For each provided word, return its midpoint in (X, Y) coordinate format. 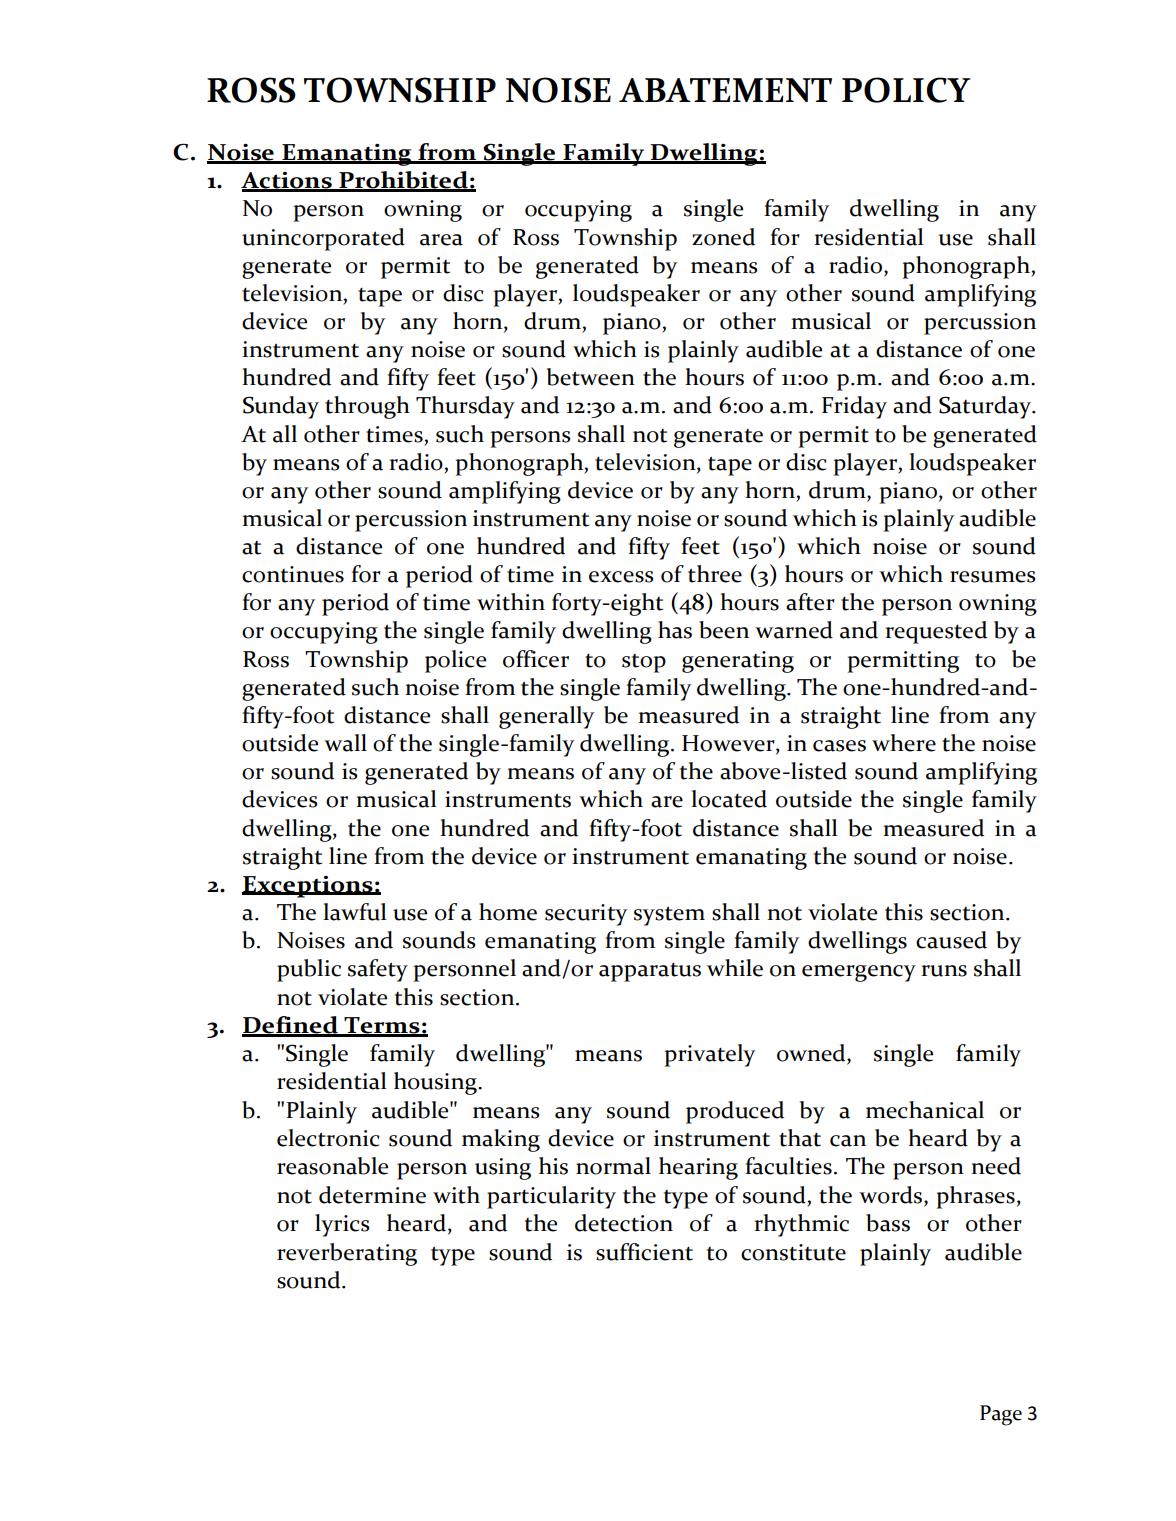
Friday (854, 407)
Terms (382, 1026)
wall (345, 743)
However (729, 744)
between (591, 377)
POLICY (906, 90)
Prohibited (403, 181)
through (367, 407)
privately (710, 1055)
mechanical (925, 1110)
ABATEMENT (725, 90)
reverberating (347, 1254)
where (904, 743)
